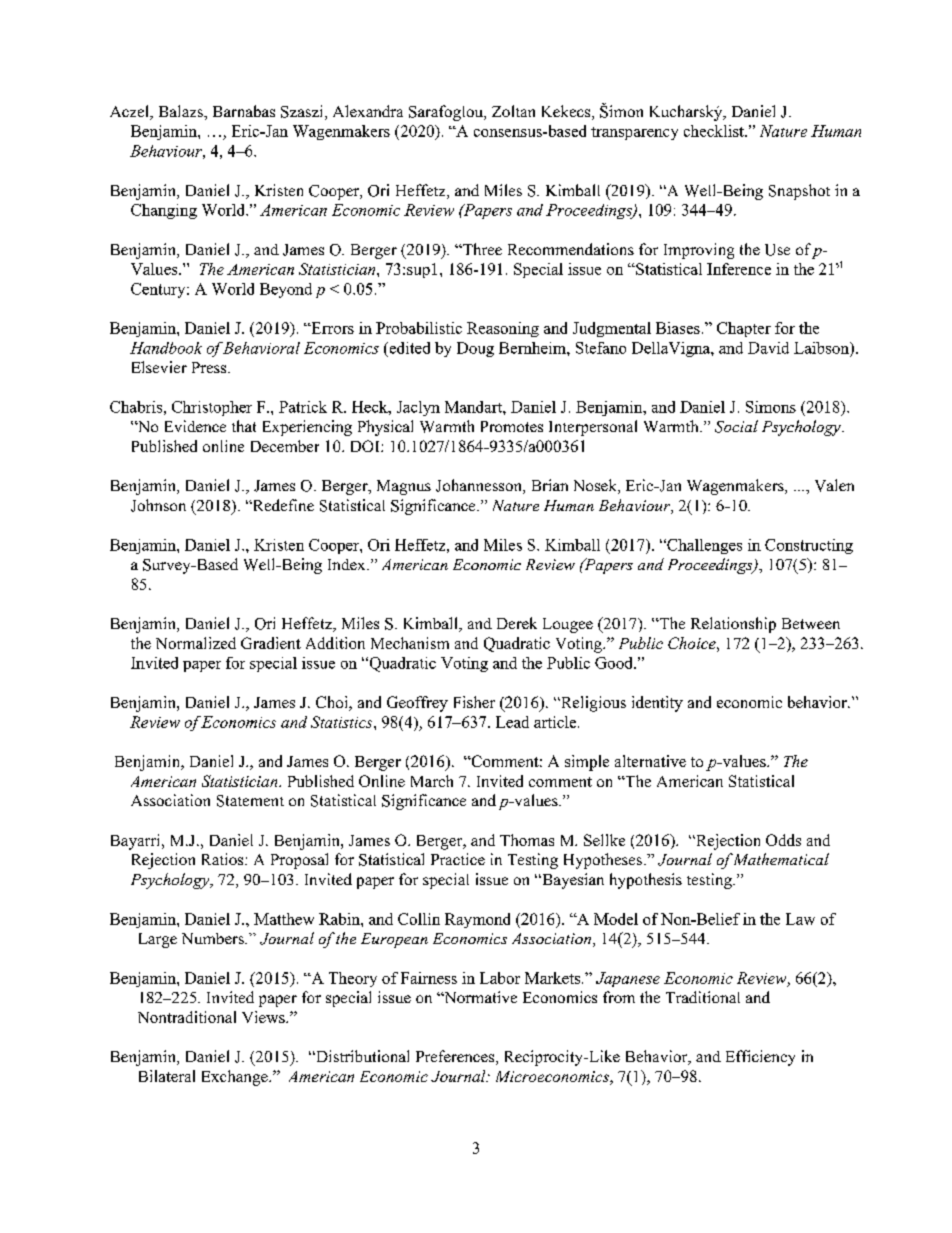 The height and width of the screenshot is (1233, 952). I want to click on Mathematical, so click(780, 859).
